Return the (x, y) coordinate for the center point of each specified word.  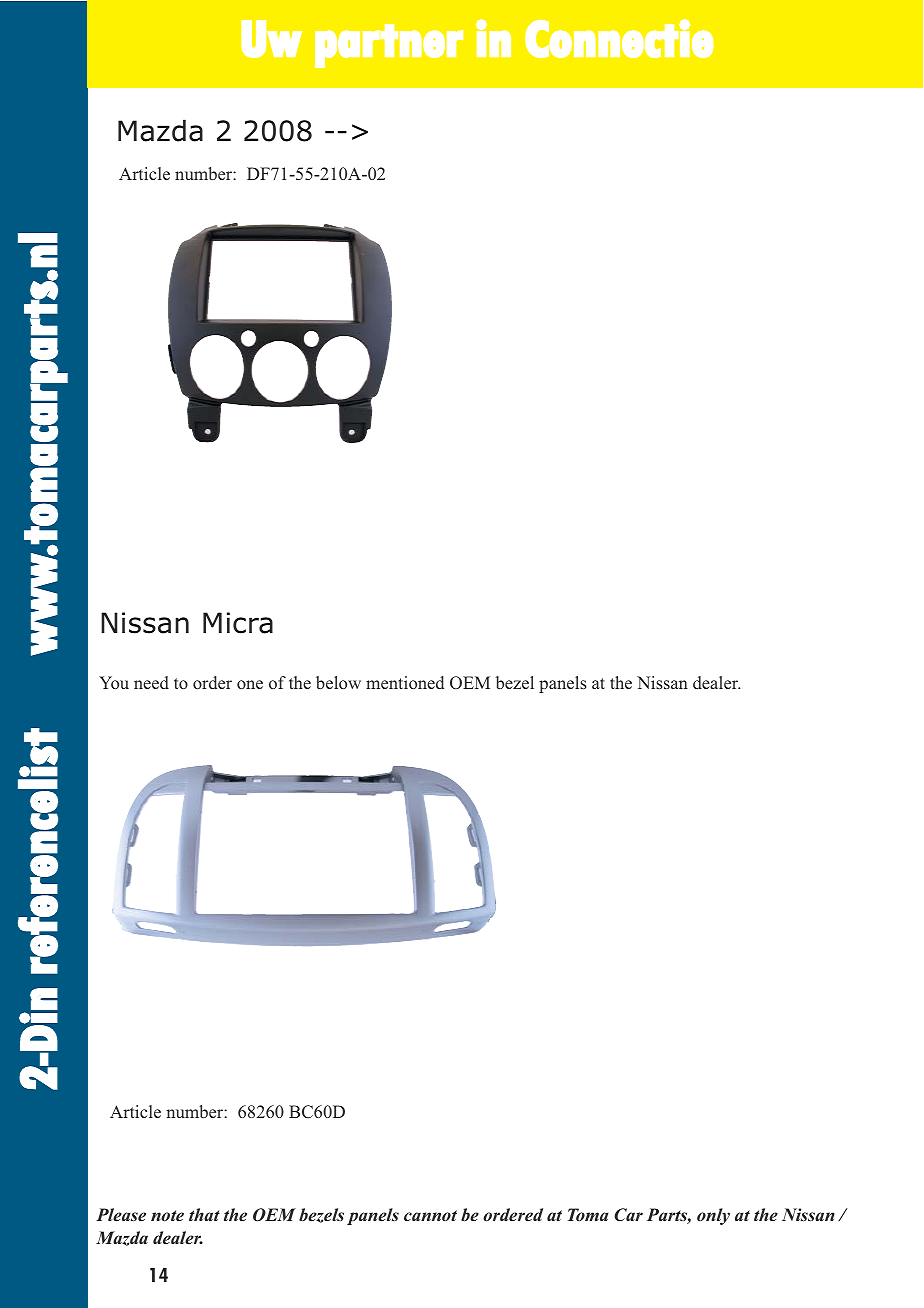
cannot (430, 1215)
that (204, 1214)
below (338, 682)
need (151, 682)
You (114, 682)
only (713, 1216)
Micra (238, 623)
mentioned (405, 682)
